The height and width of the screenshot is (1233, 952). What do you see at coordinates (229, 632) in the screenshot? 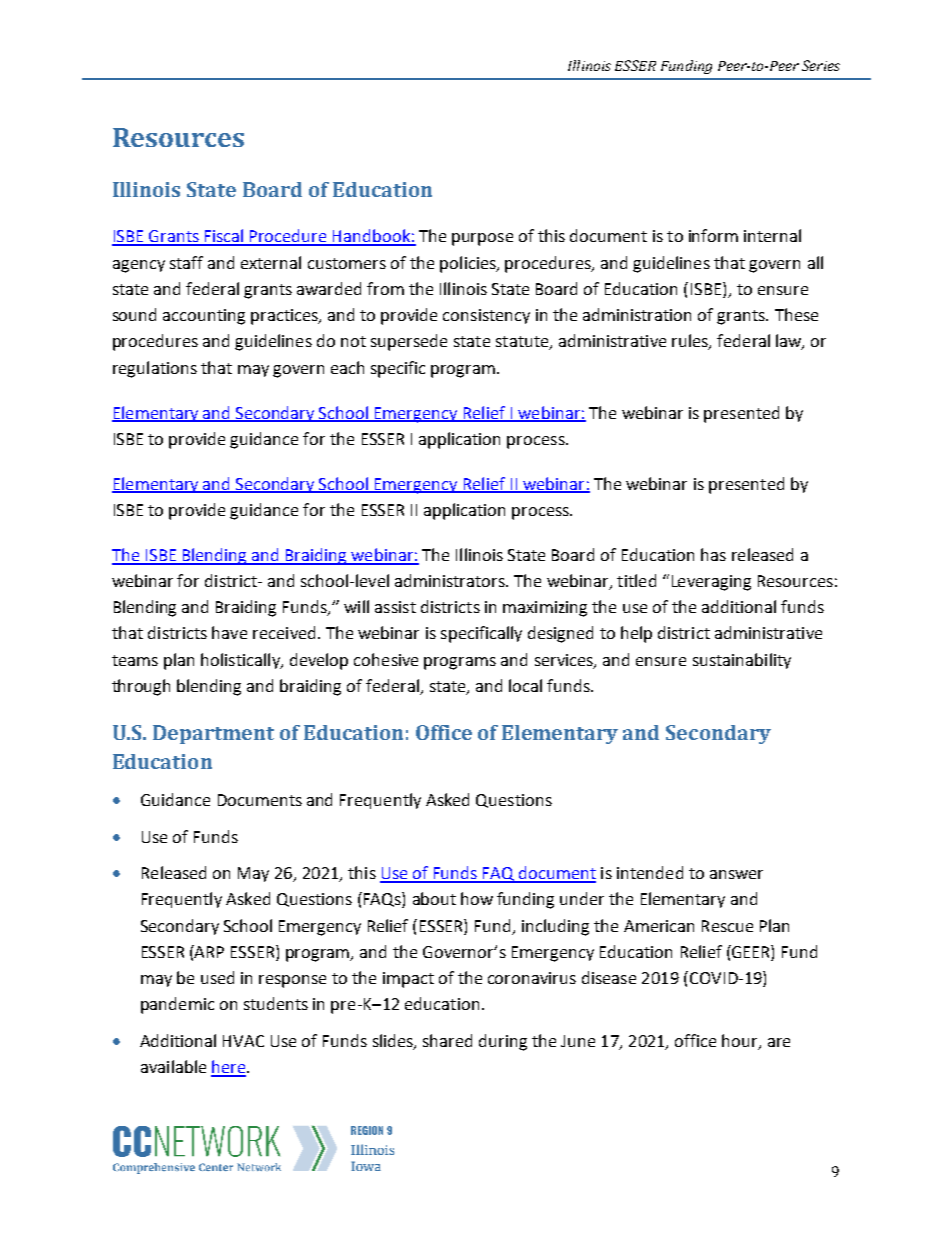
I see `have` at bounding box center [229, 632].
